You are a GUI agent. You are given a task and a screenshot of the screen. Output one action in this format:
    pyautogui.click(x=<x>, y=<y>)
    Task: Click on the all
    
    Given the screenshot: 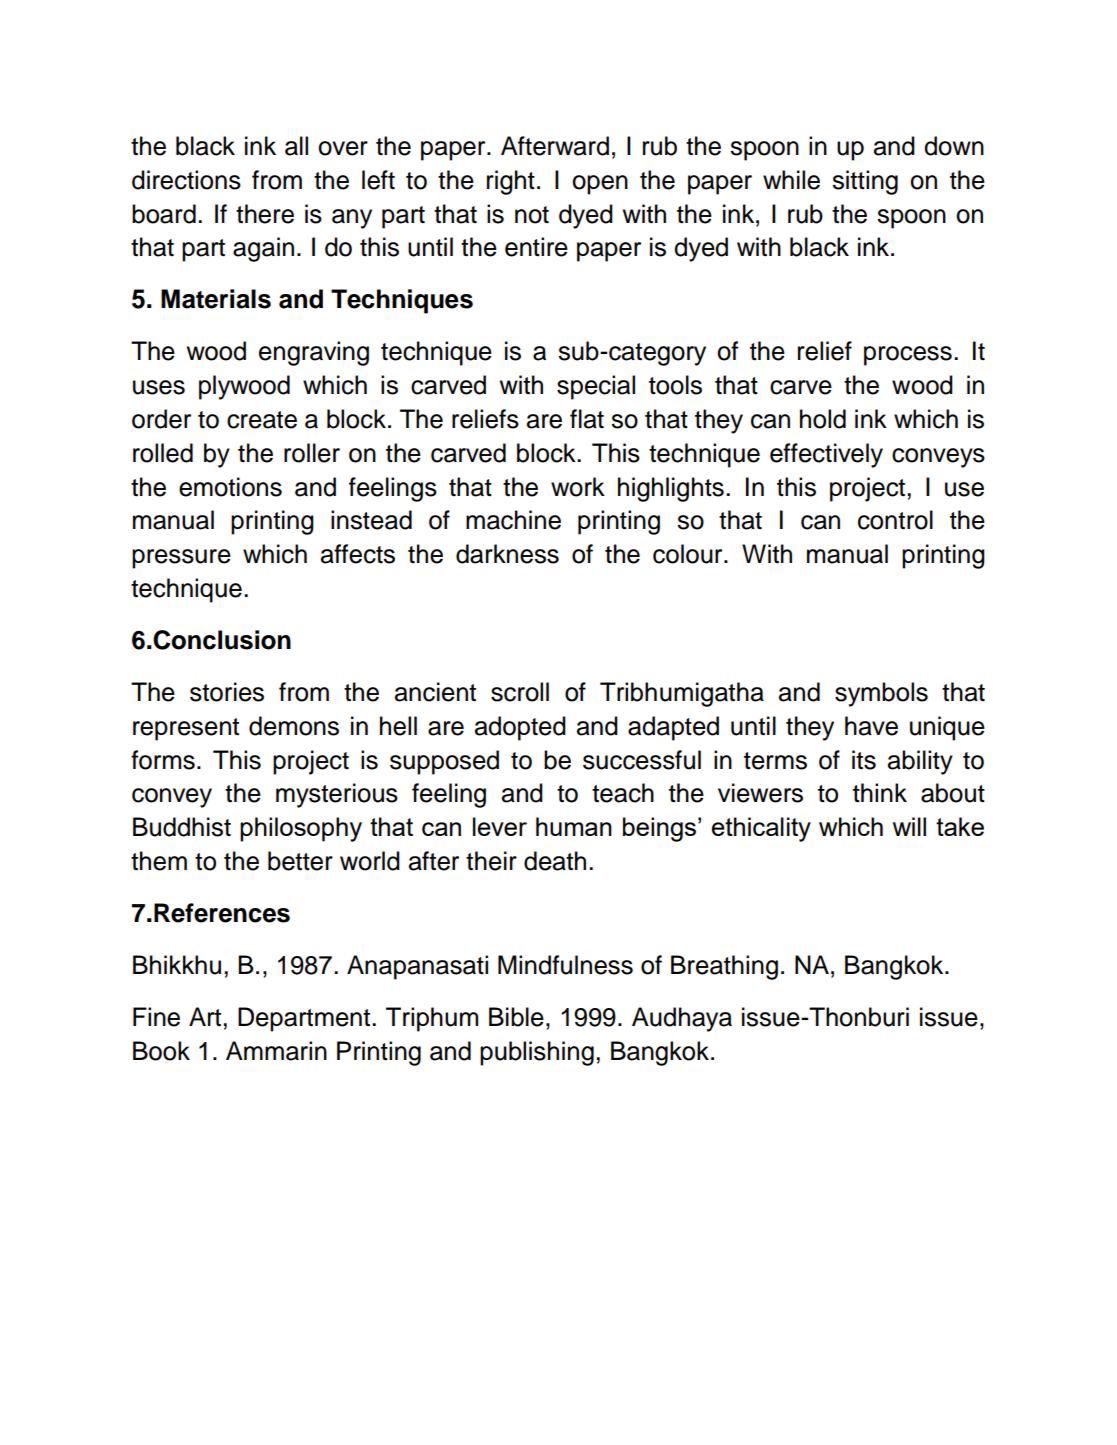 What is the action you would take?
    pyautogui.click(x=296, y=146)
